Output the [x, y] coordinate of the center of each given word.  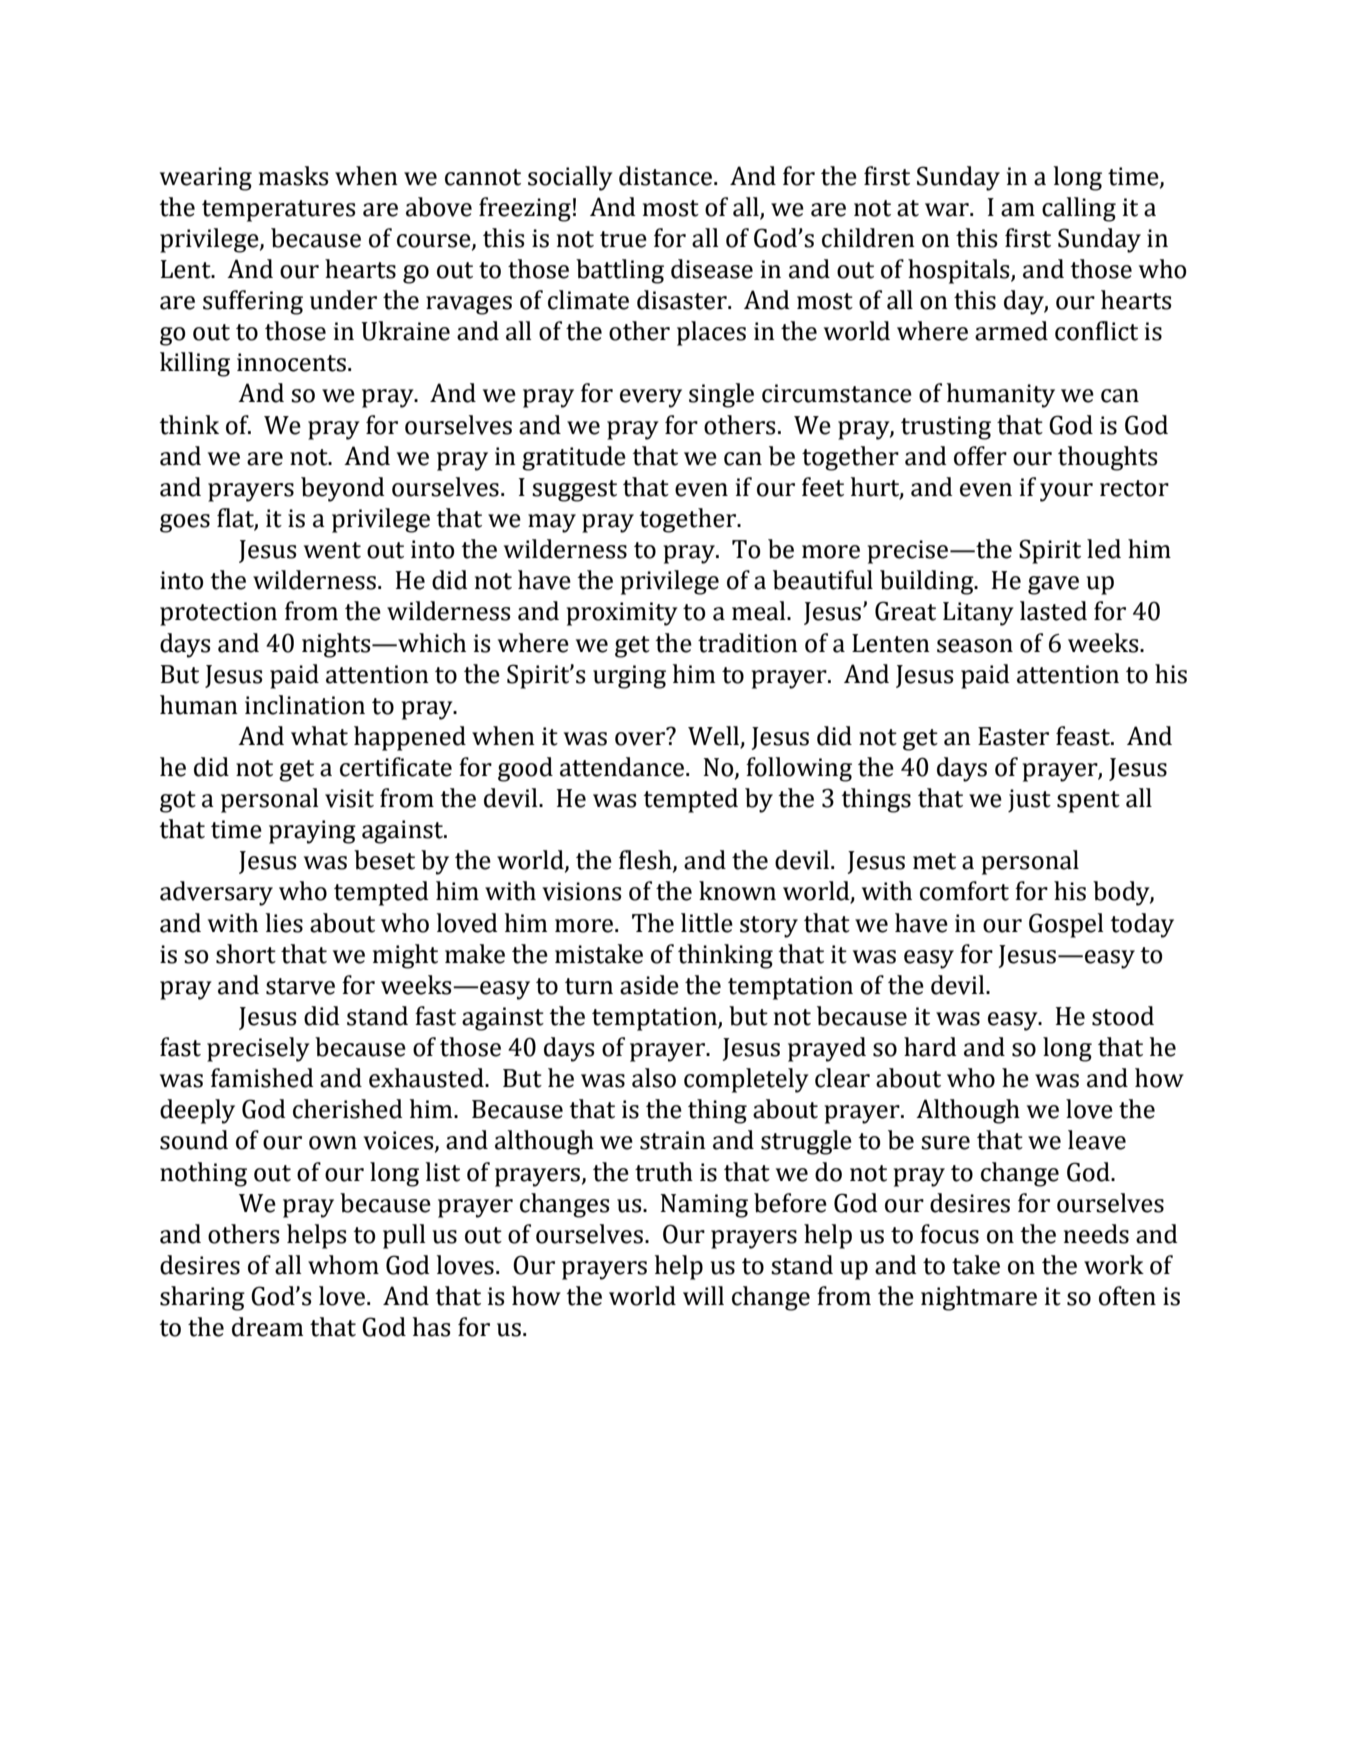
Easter [1013, 736]
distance [667, 176]
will [703, 1295]
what [319, 736]
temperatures [278, 211]
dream [267, 1327]
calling [1079, 209]
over [640, 739]
